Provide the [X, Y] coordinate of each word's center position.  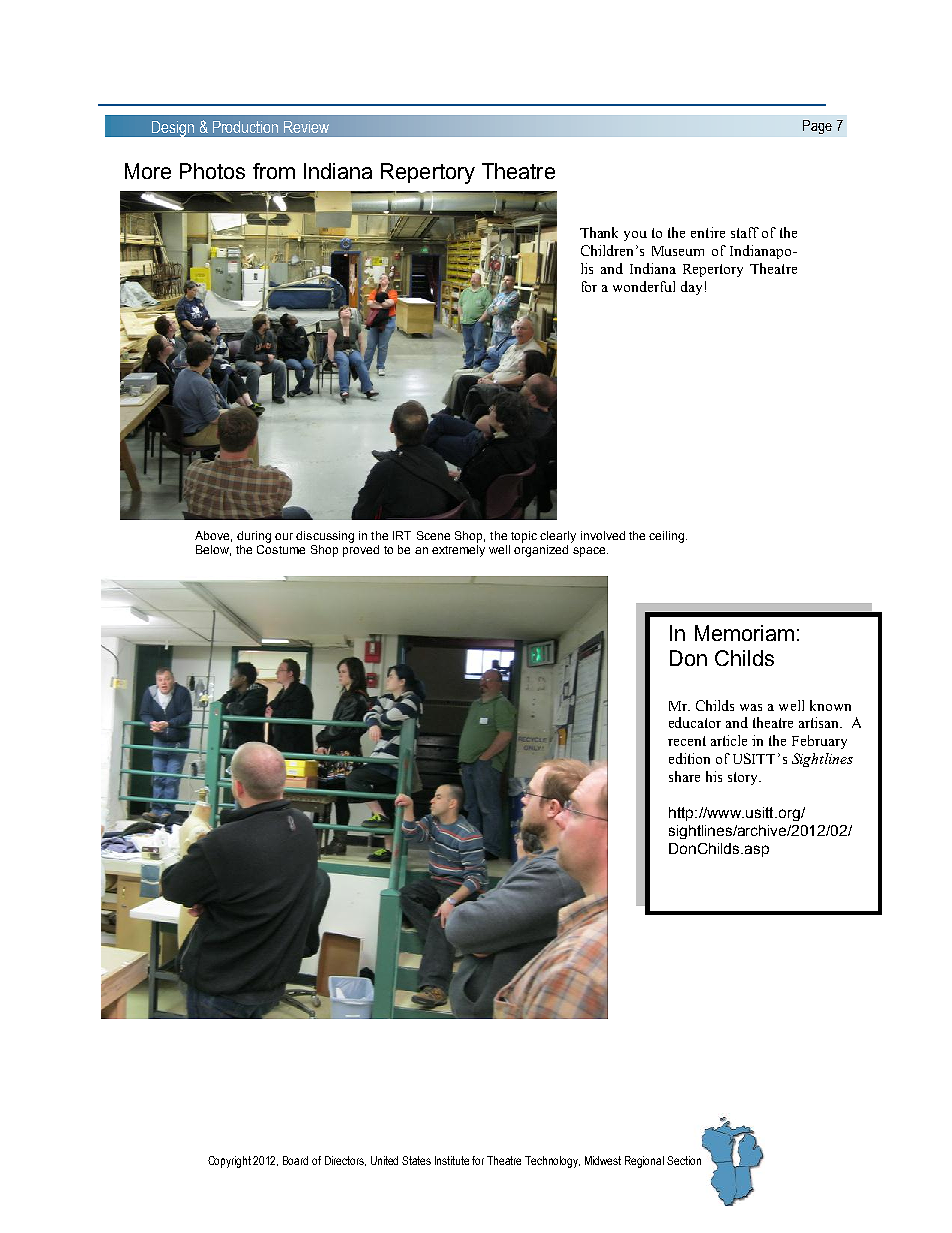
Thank [599, 232]
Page [817, 127]
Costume [281, 548]
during [254, 537]
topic [524, 537]
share [684, 776]
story [744, 778]
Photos [212, 171]
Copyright [231, 1162]
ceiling [668, 537]
